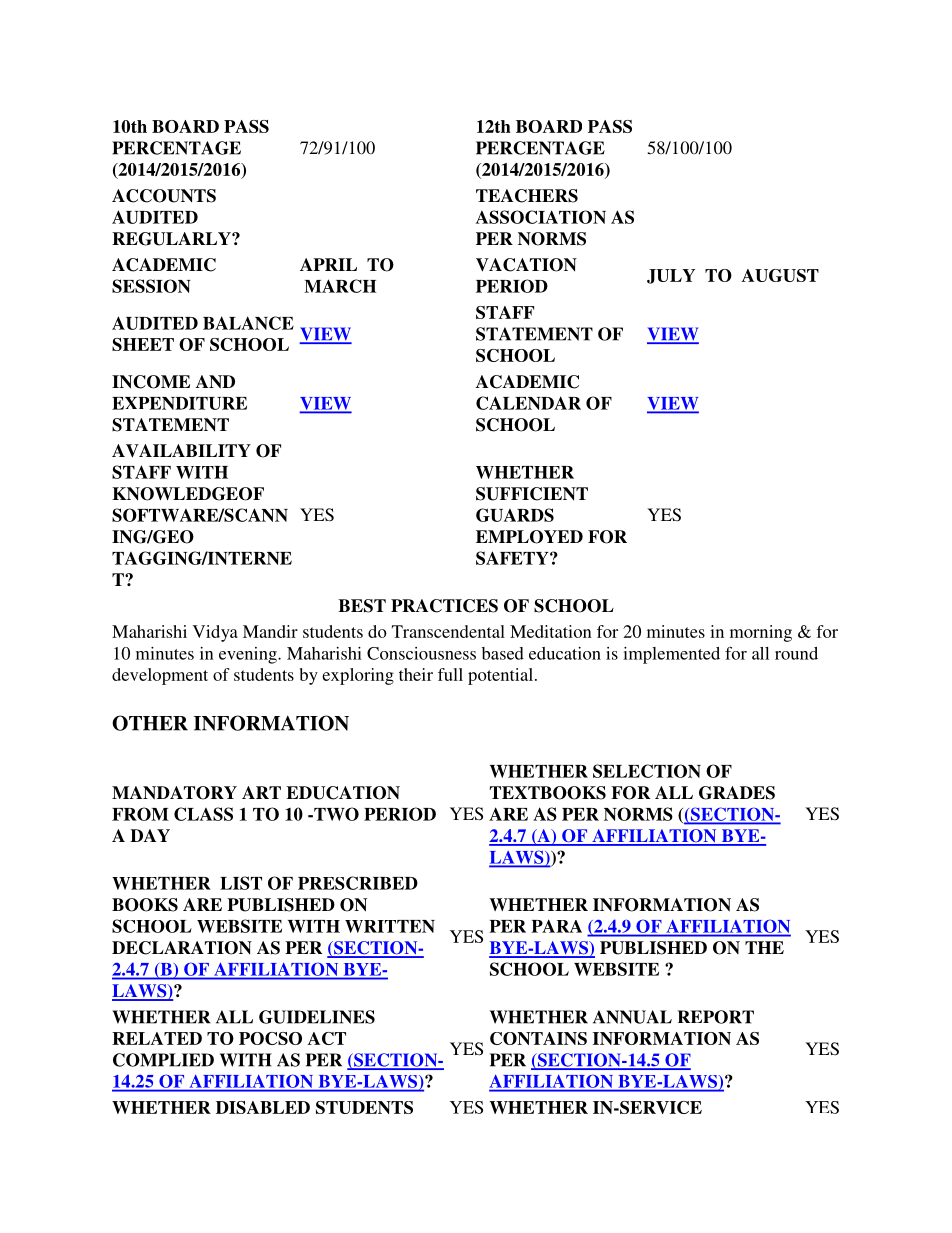 The image size is (952, 1233). I want to click on AVAILABILITY, so click(181, 451).
